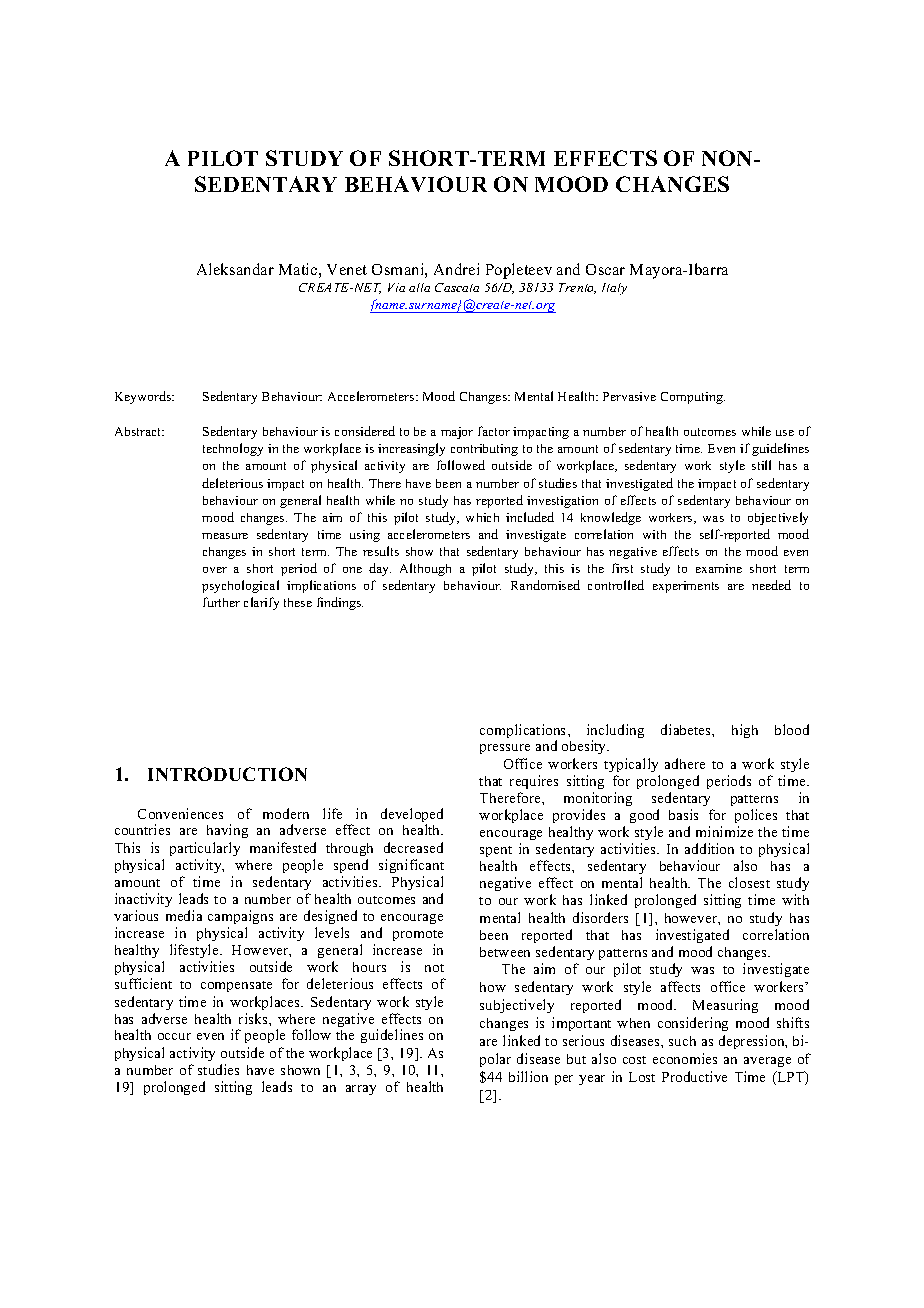 Image resolution: width=924 pixels, height=1308 pixels. Describe the element at coordinates (221, 602) in the image. I see `further` at that location.
